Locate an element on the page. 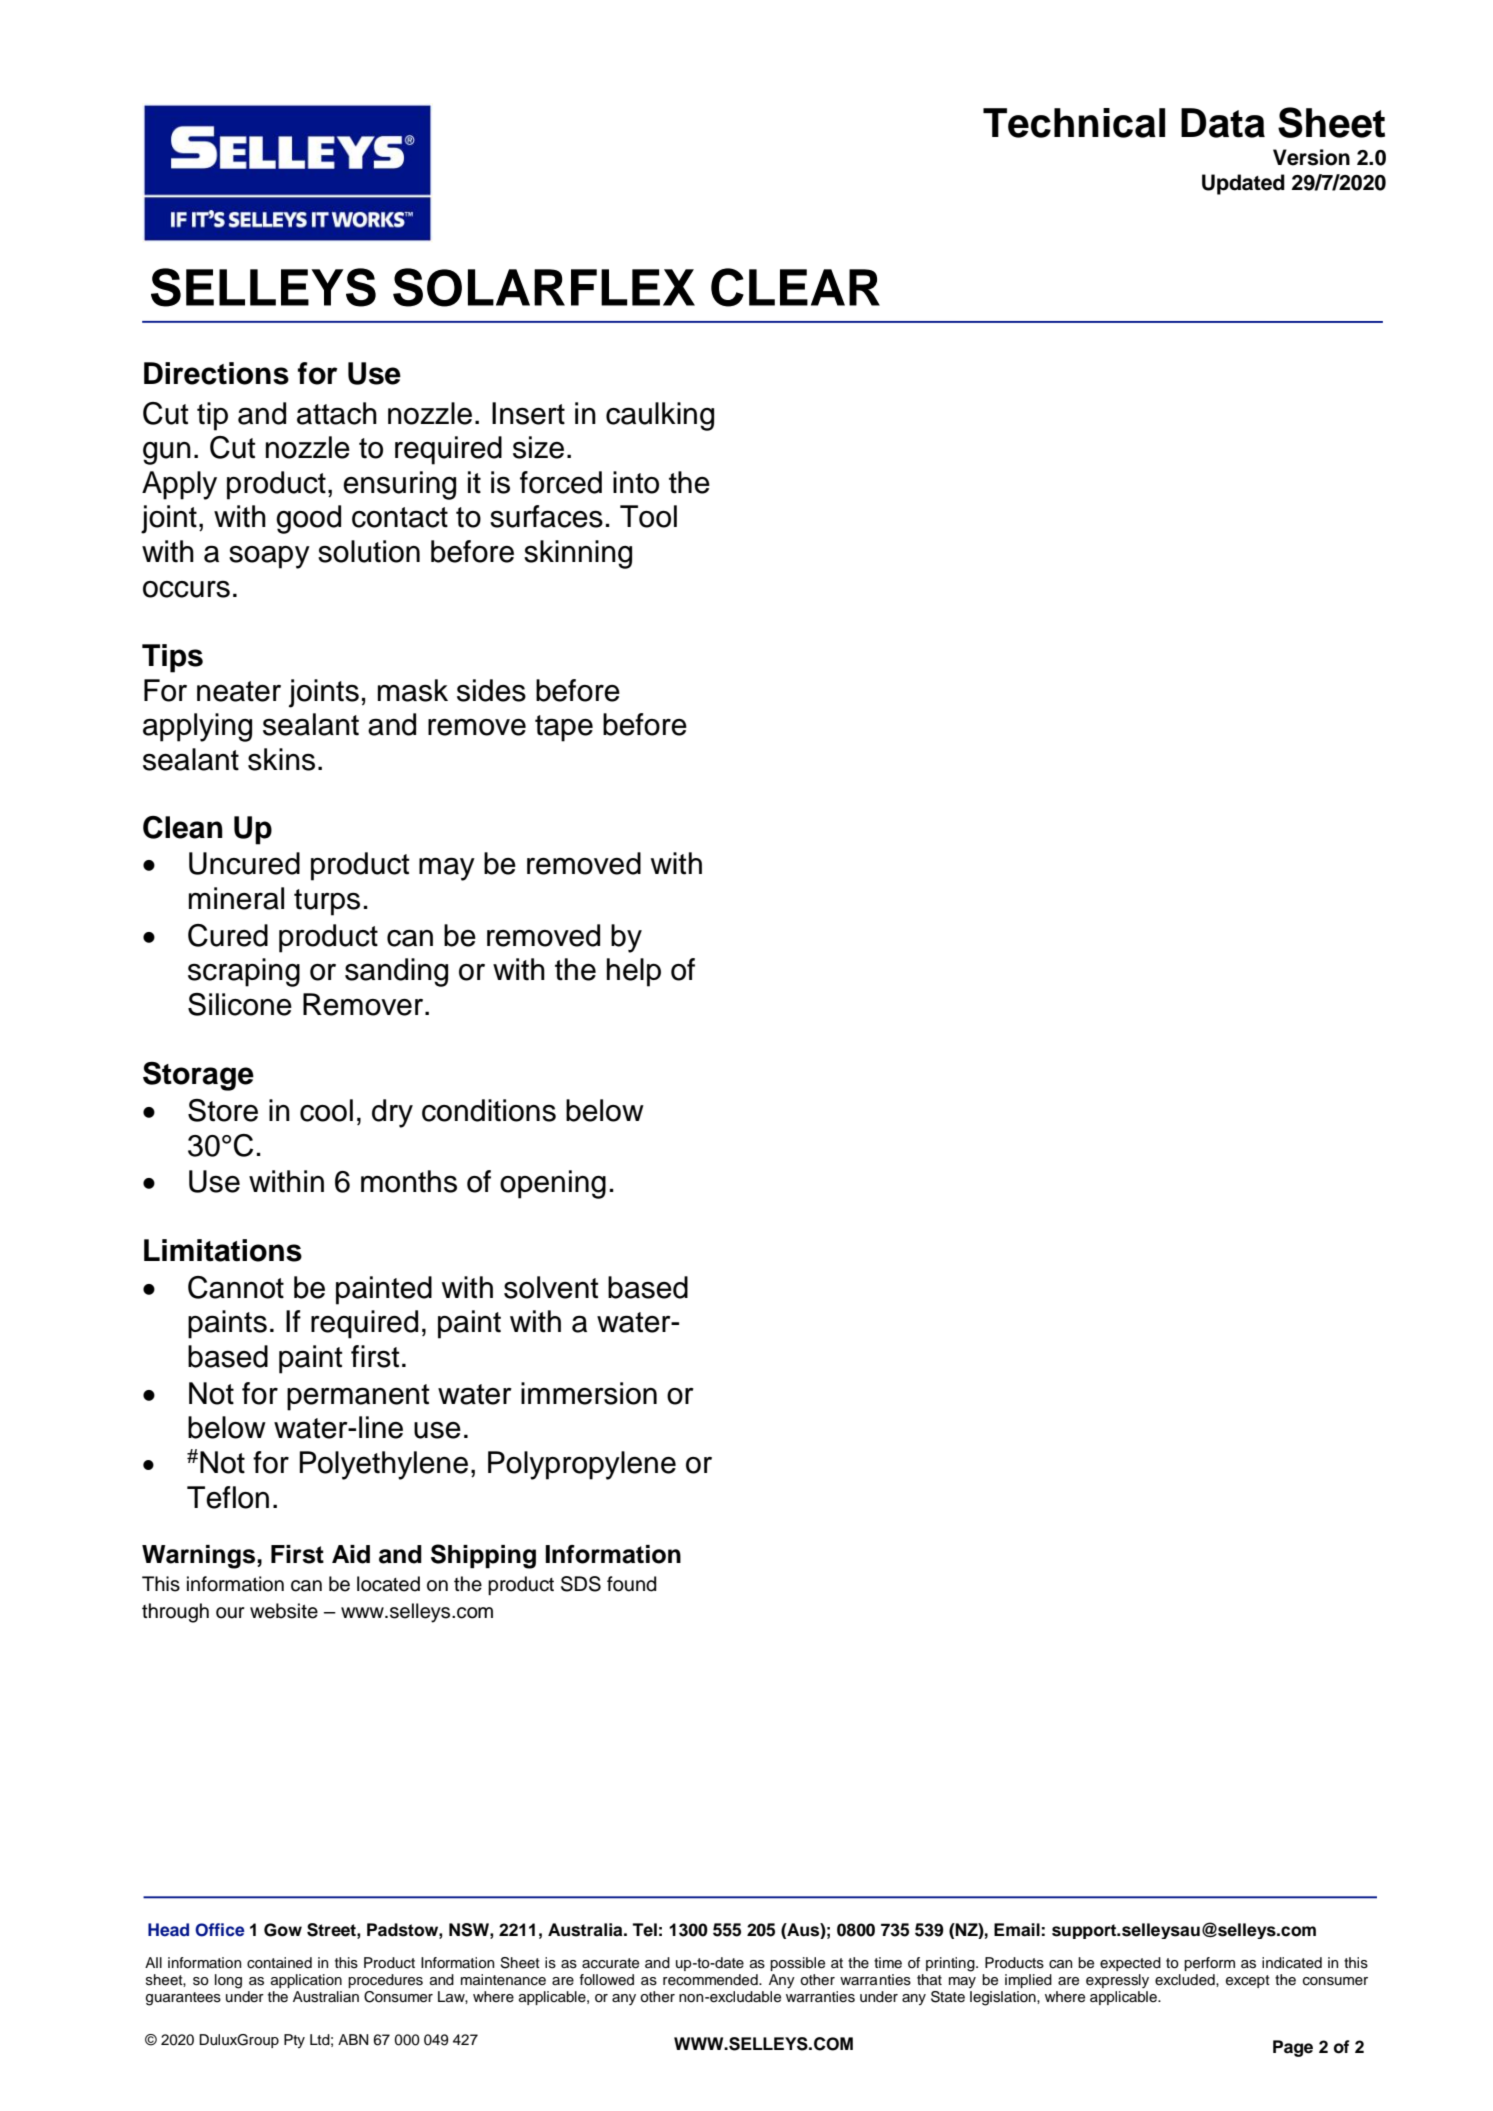 This page has width=1493, height=2111. application is located at coordinates (306, 1981).
